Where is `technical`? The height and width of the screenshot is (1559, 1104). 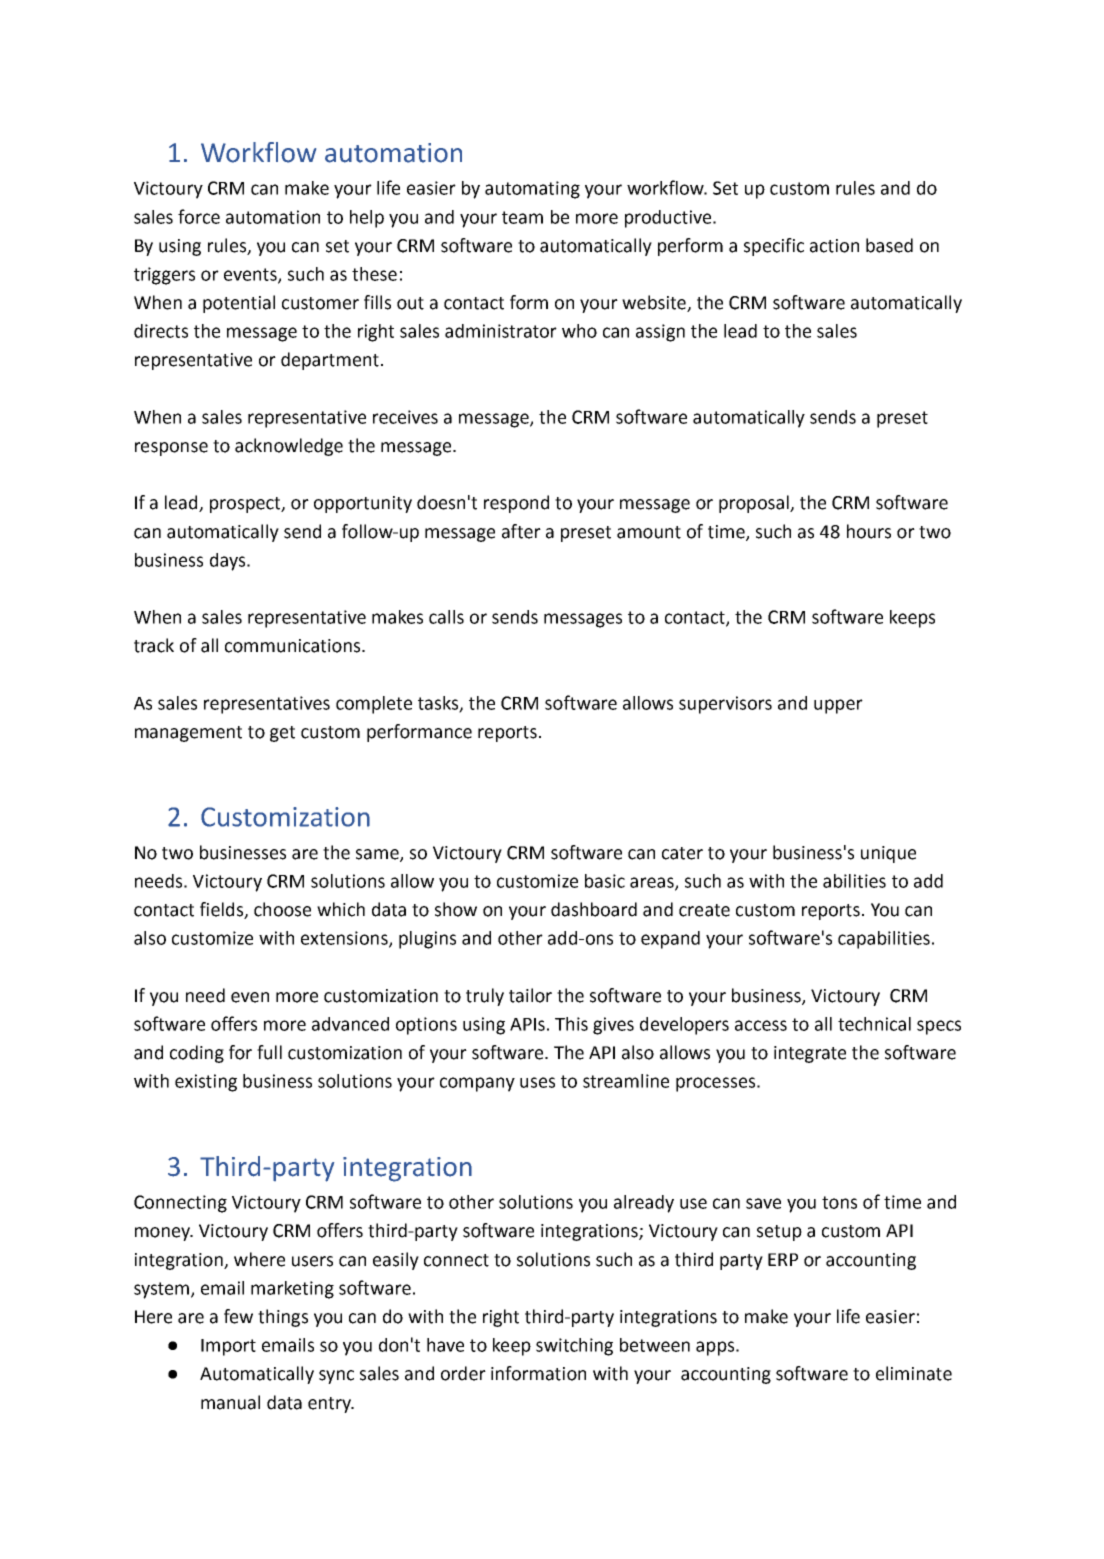 technical is located at coordinates (874, 1024).
